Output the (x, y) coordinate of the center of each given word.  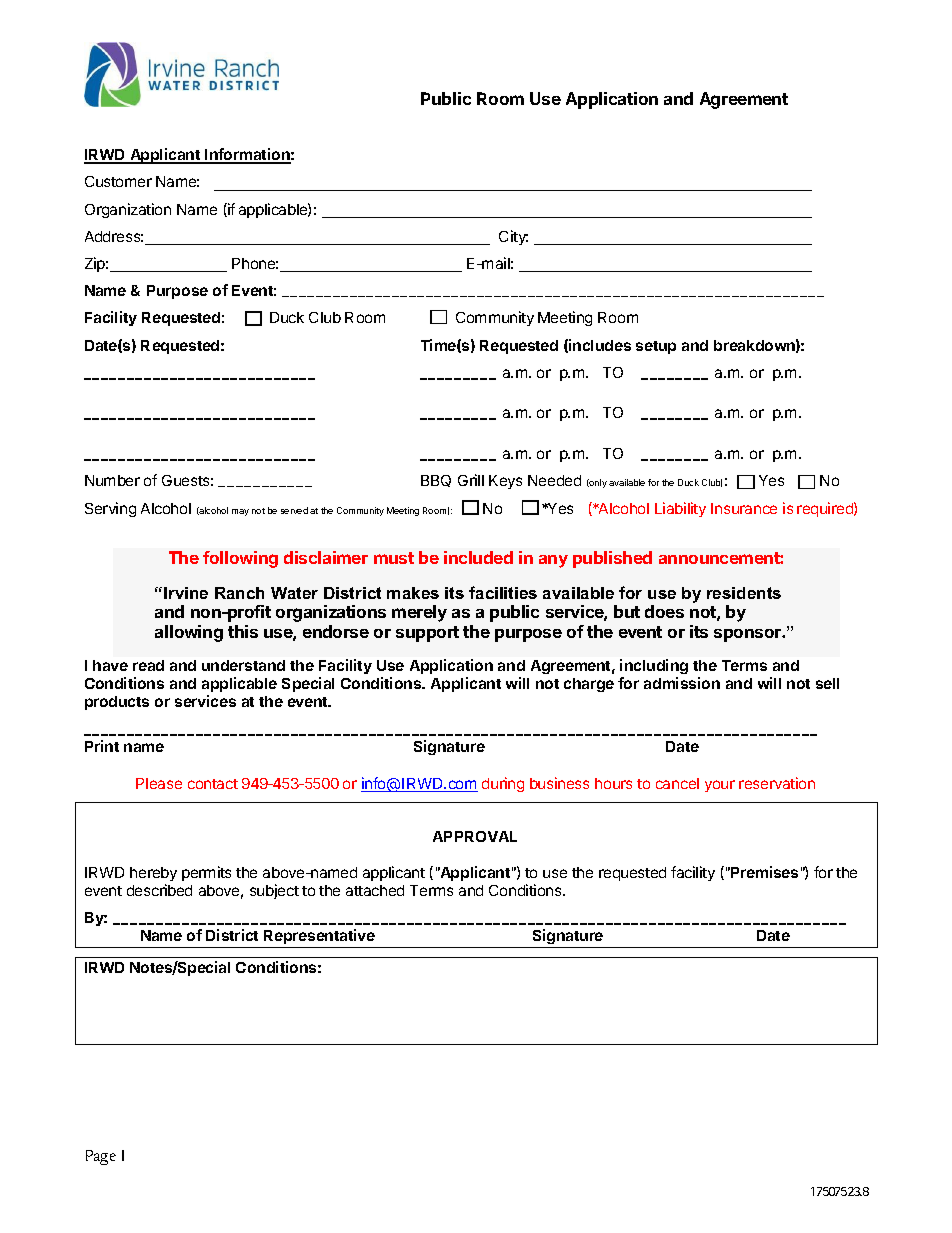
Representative (319, 938)
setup (656, 347)
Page (101, 1157)
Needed (554, 480)
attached (375, 890)
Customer (118, 181)
